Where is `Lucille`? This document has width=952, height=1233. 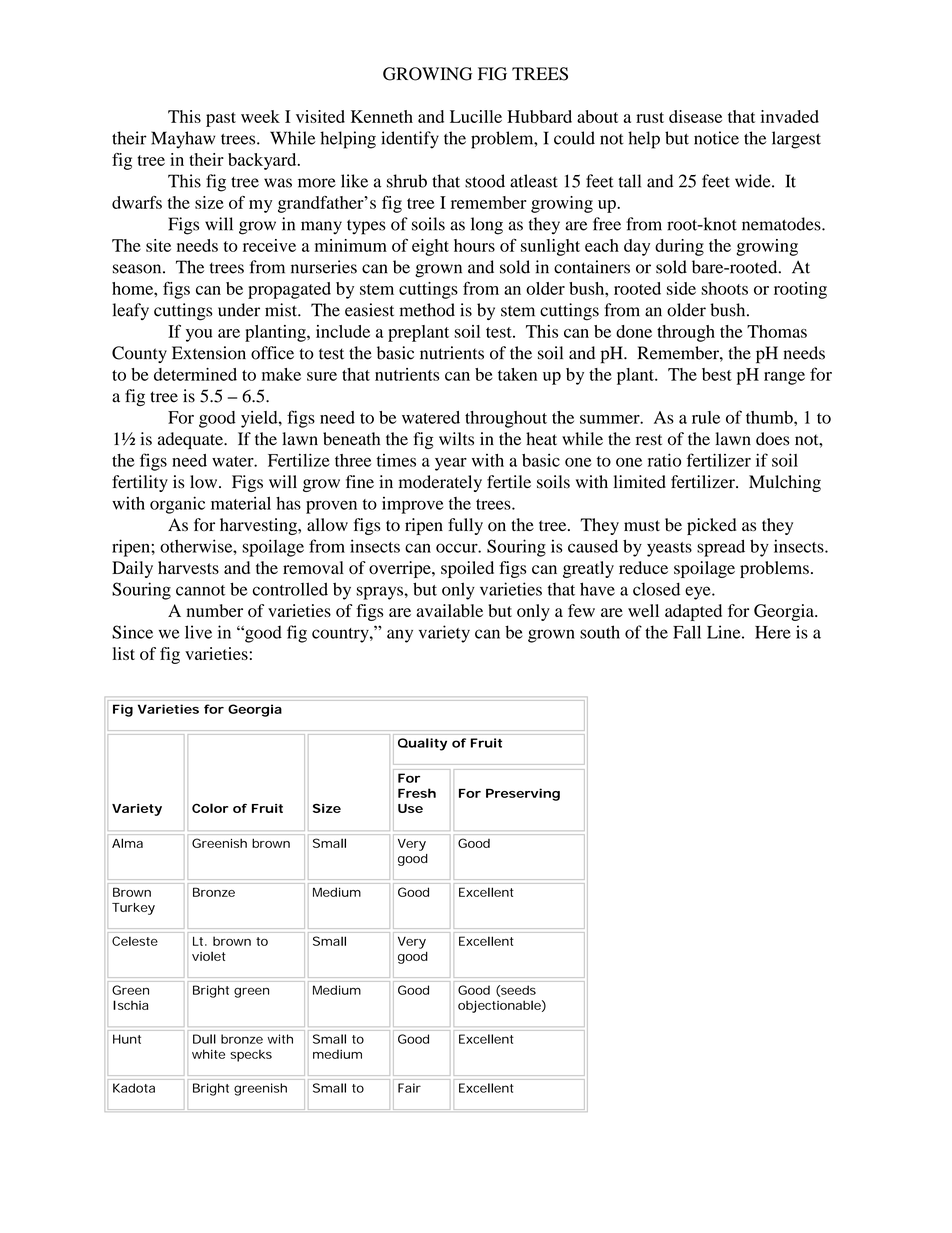
Lucille is located at coordinates (476, 116).
